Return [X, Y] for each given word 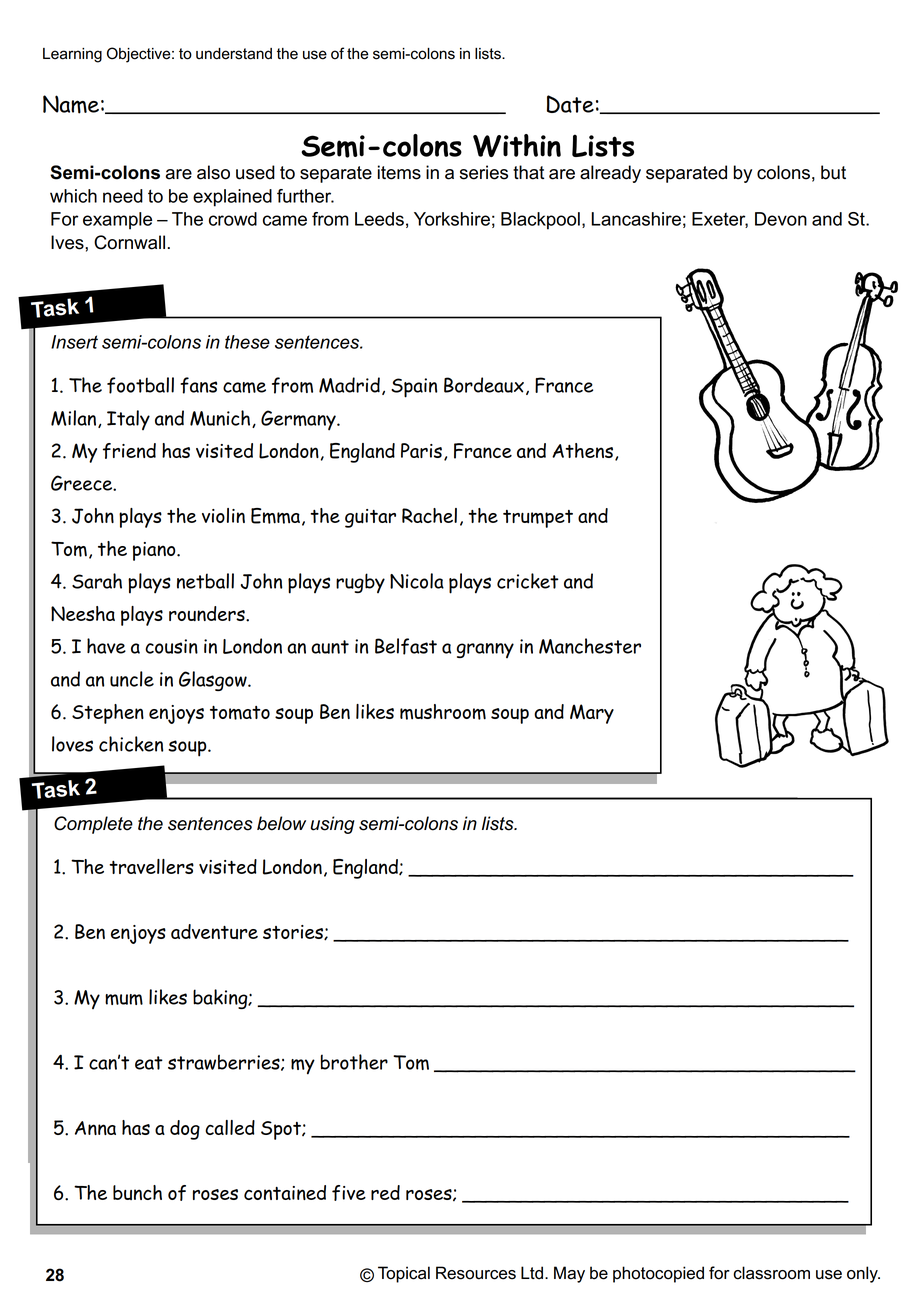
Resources [476, 1273]
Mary [592, 714]
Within [517, 145]
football [140, 385]
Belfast [406, 646]
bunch [137, 1192]
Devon [781, 219]
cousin [171, 646]
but [833, 172]
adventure [214, 931]
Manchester [590, 646]
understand [234, 54]
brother [354, 1062]
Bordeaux [484, 385]
